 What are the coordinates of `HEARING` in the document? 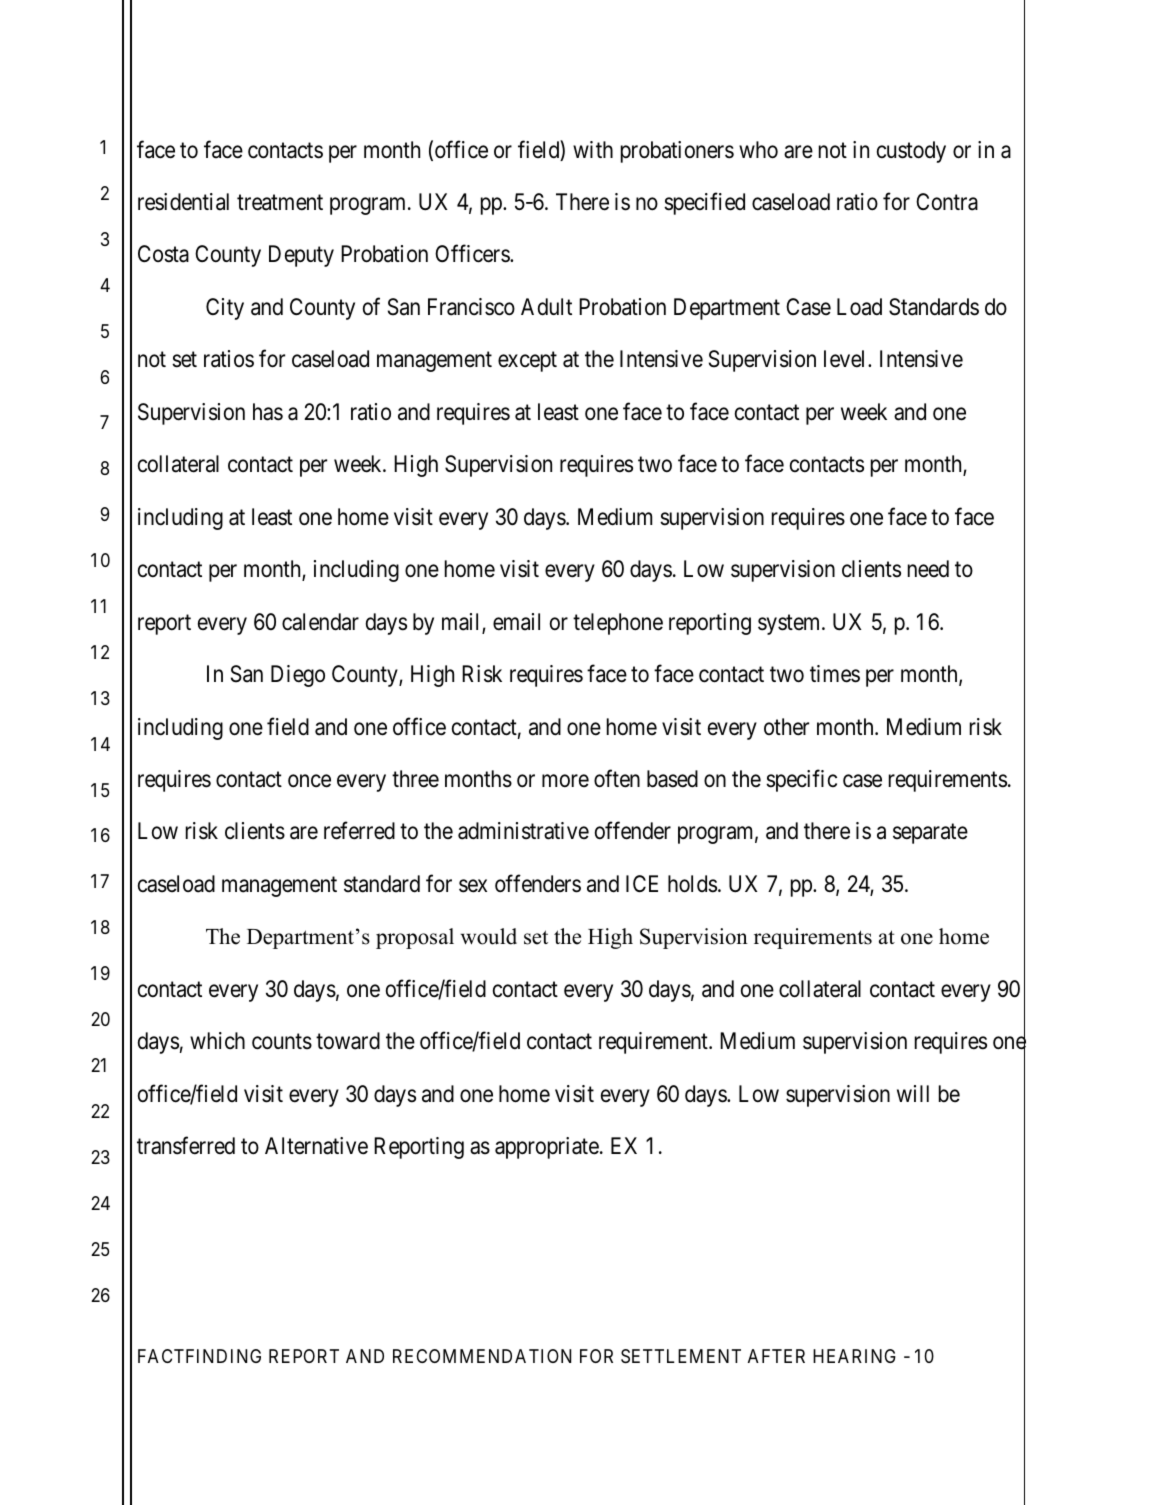 It's located at (854, 1356).
